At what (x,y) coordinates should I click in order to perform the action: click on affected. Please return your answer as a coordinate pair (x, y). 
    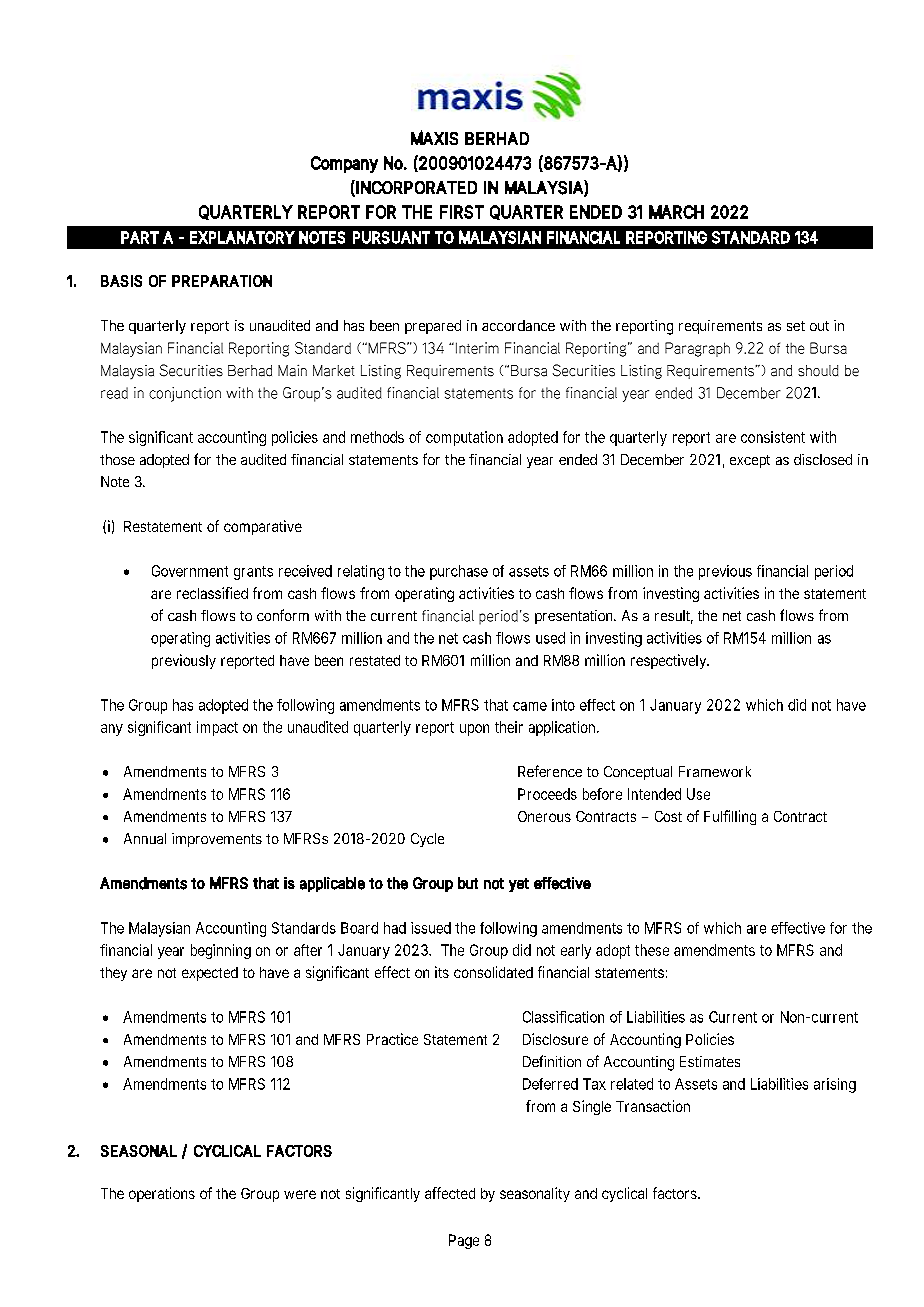
    Looking at the image, I should click on (450, 1193).
